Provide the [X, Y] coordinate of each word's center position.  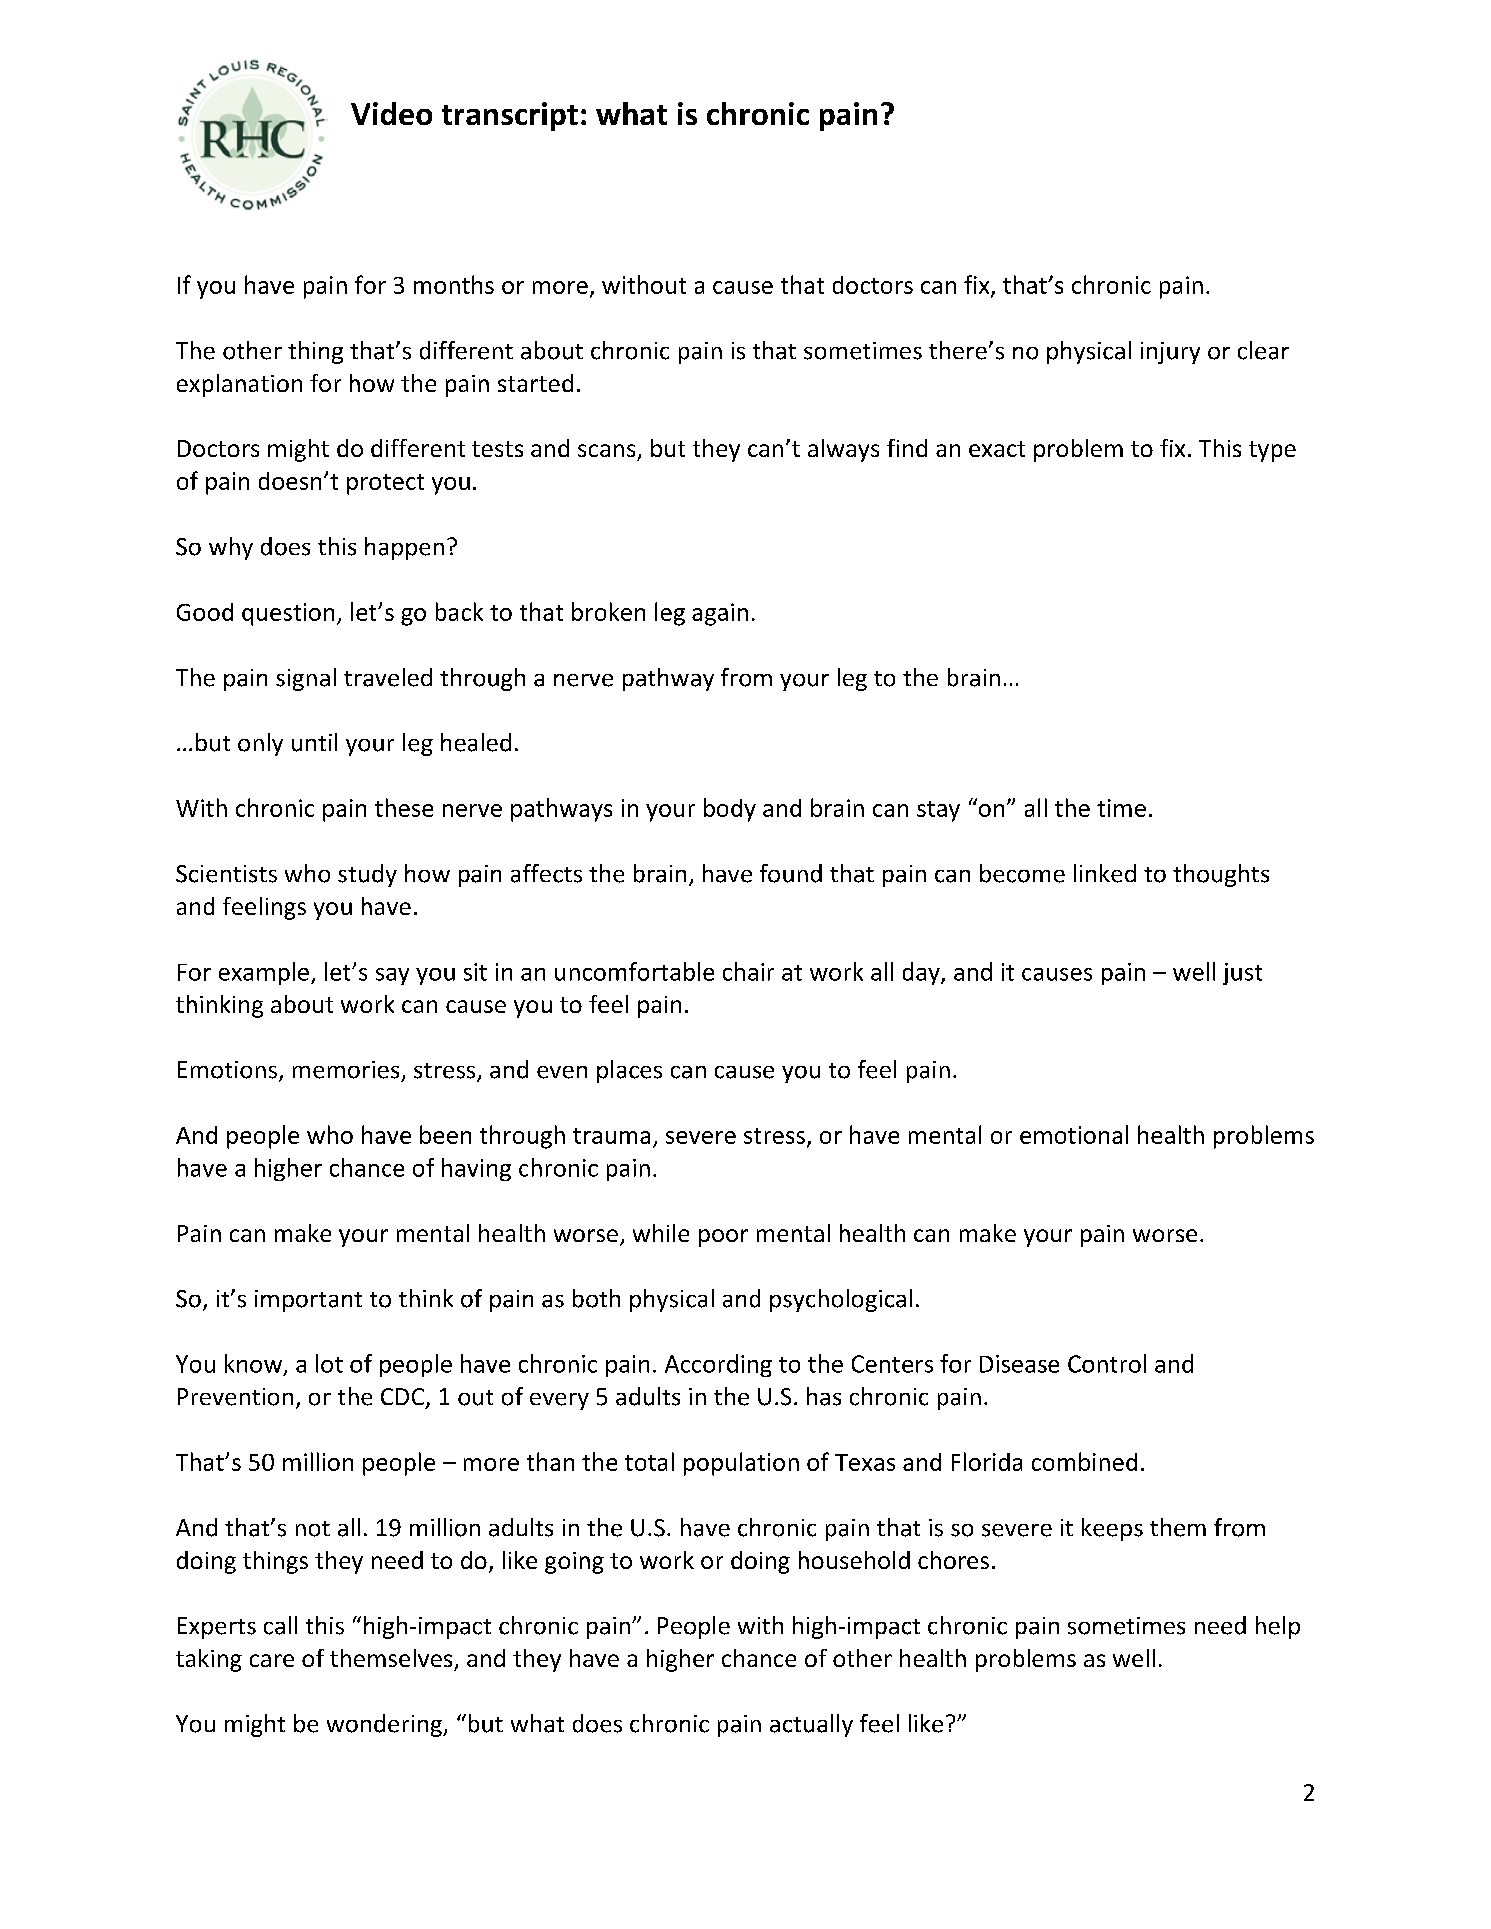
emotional [1074, 1134]
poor [723, 1238]
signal [306, 679]
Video [391, 113]
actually [811, 1725]
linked [1105, 873]
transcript [510, 116]
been [445, 1134]
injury [1170, 353]
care [272, 1660]
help [1278, 1627]
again [720, 614]
